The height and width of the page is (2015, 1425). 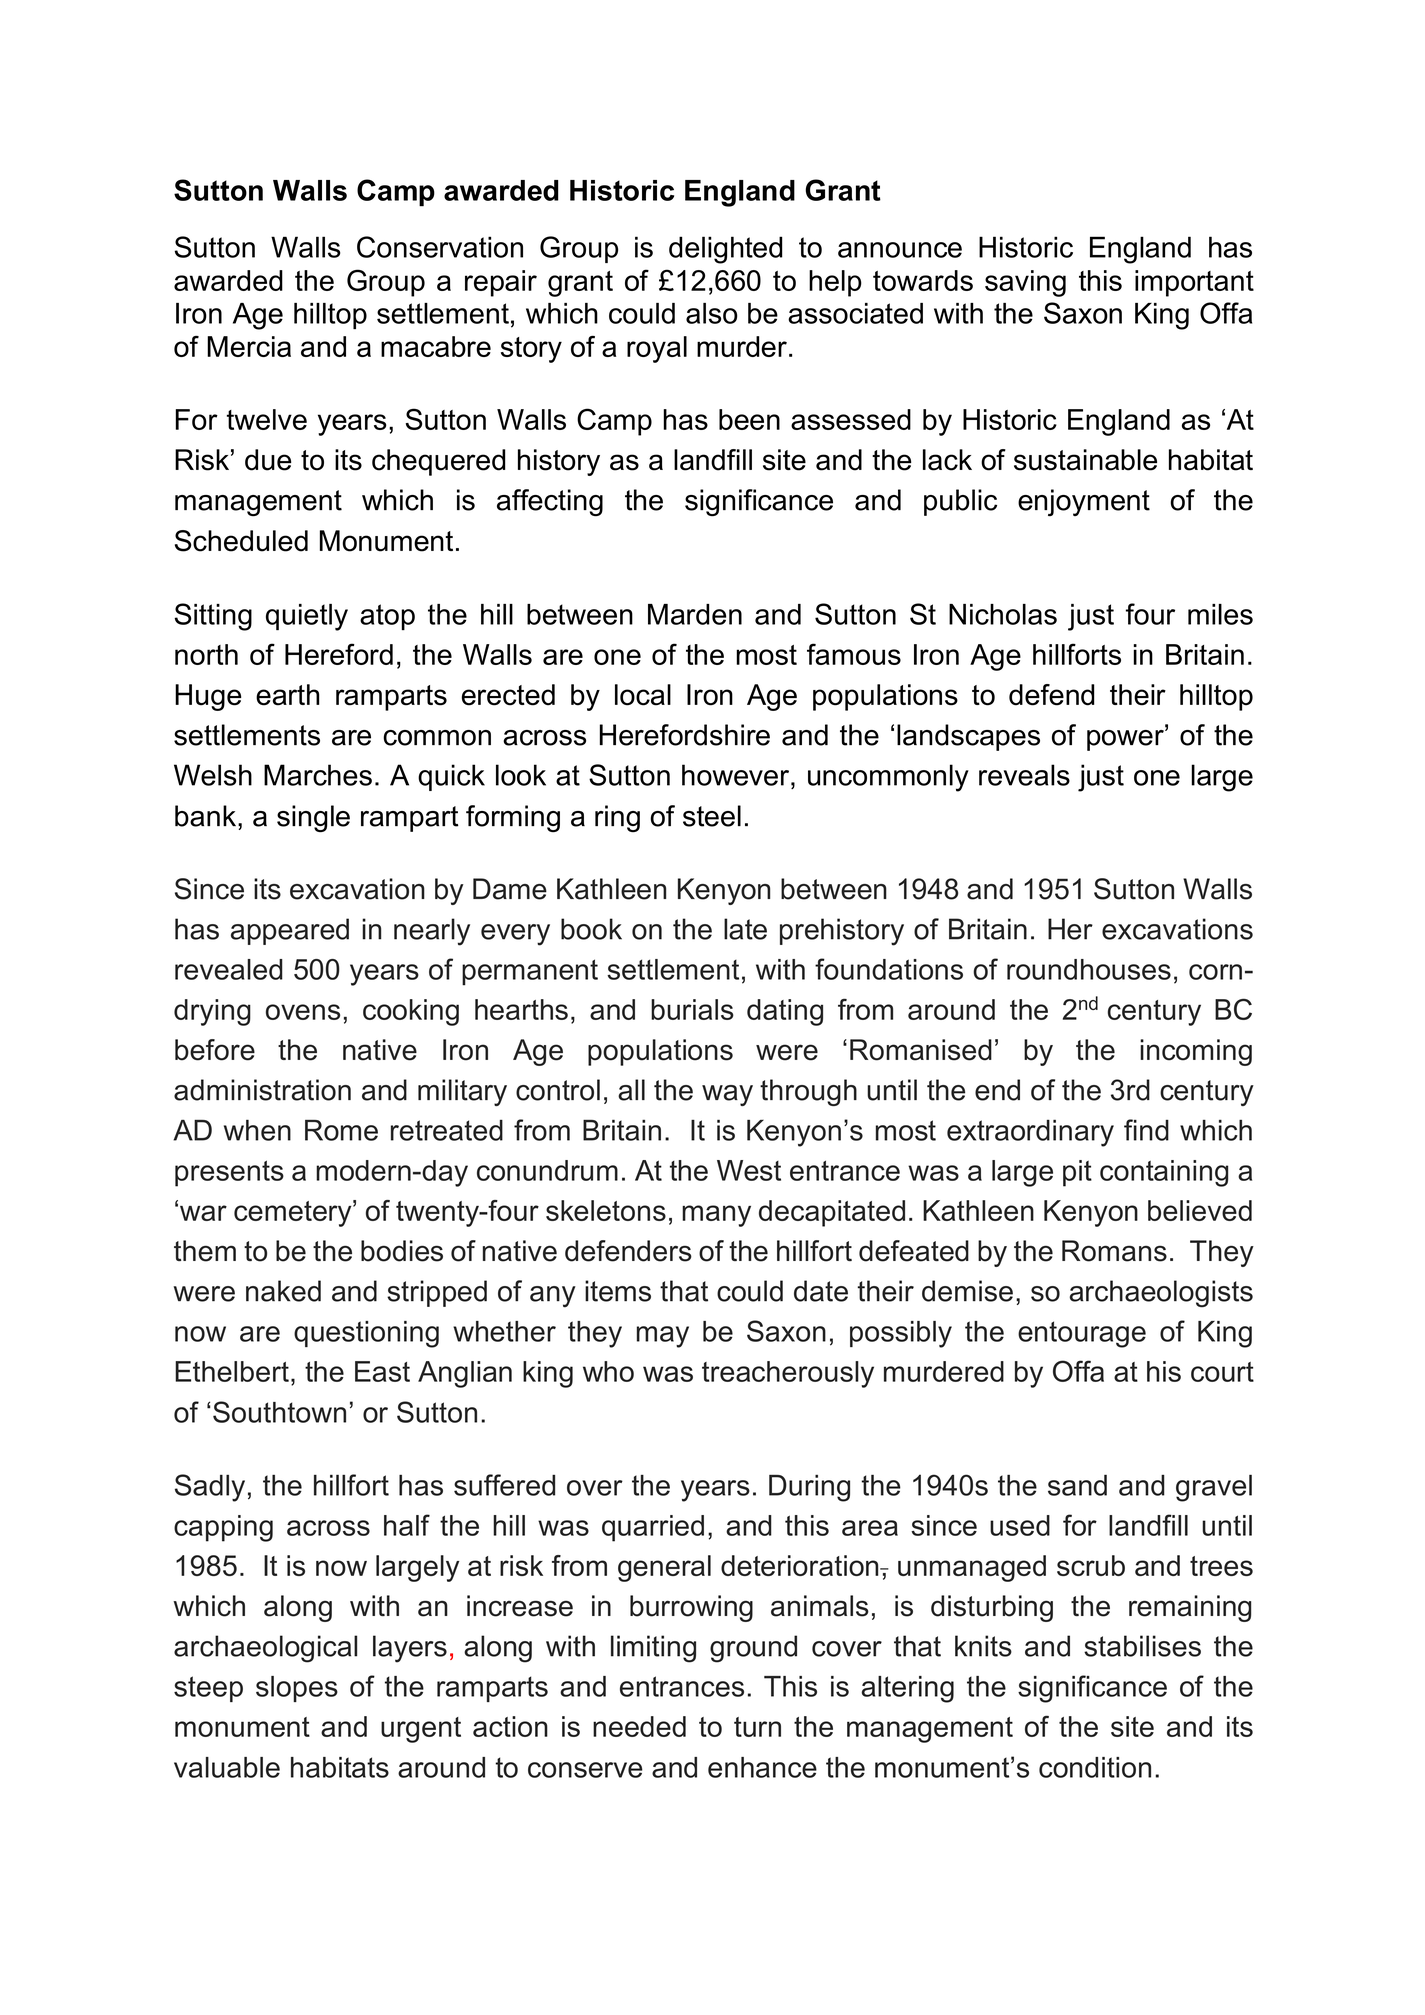 What do you see at coordinates (382, 1371) in the page?
I see `East` at bounding box center [382, 1371].
